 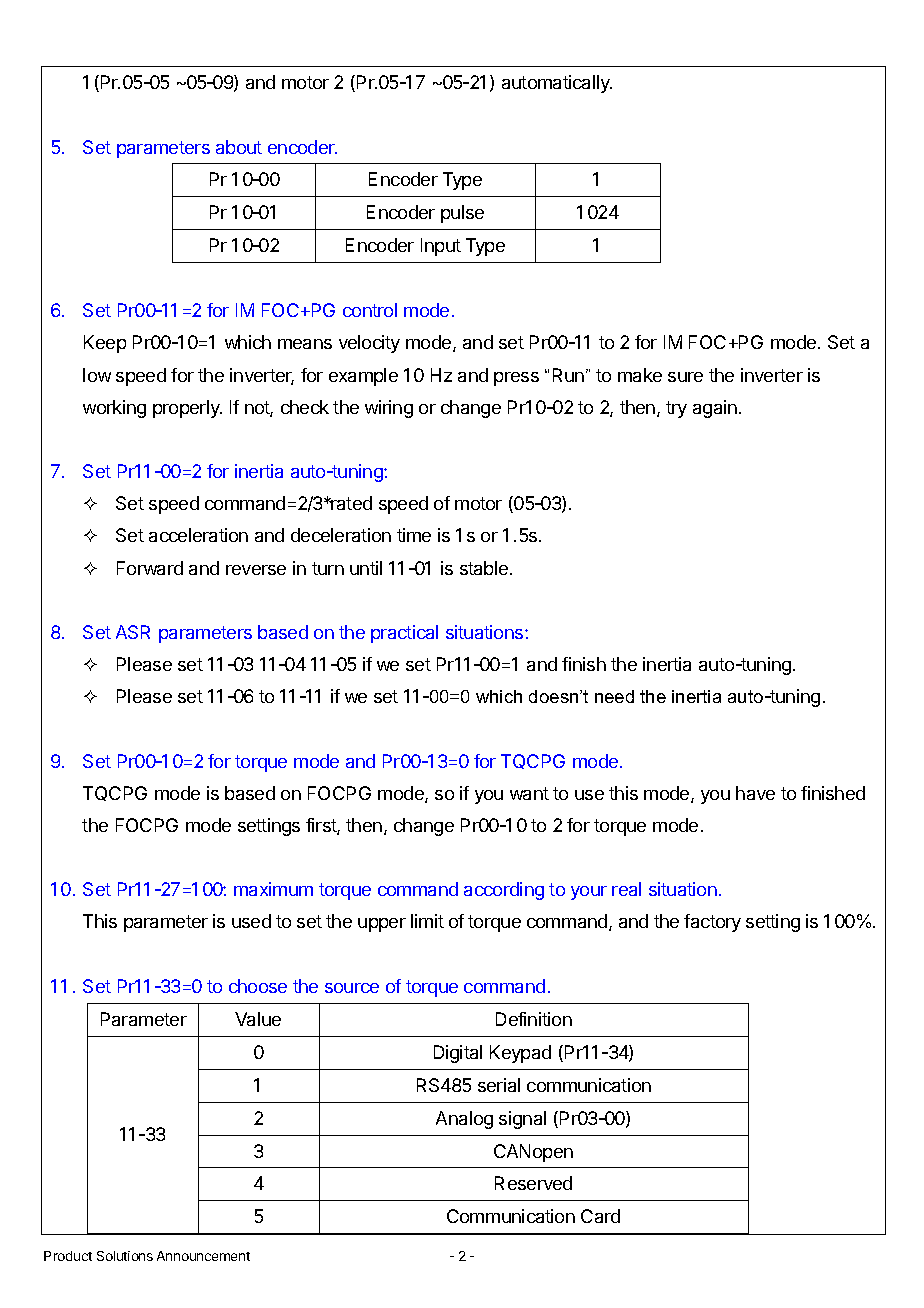 I want to click on Solutions, so click(x=125, y=1256).
